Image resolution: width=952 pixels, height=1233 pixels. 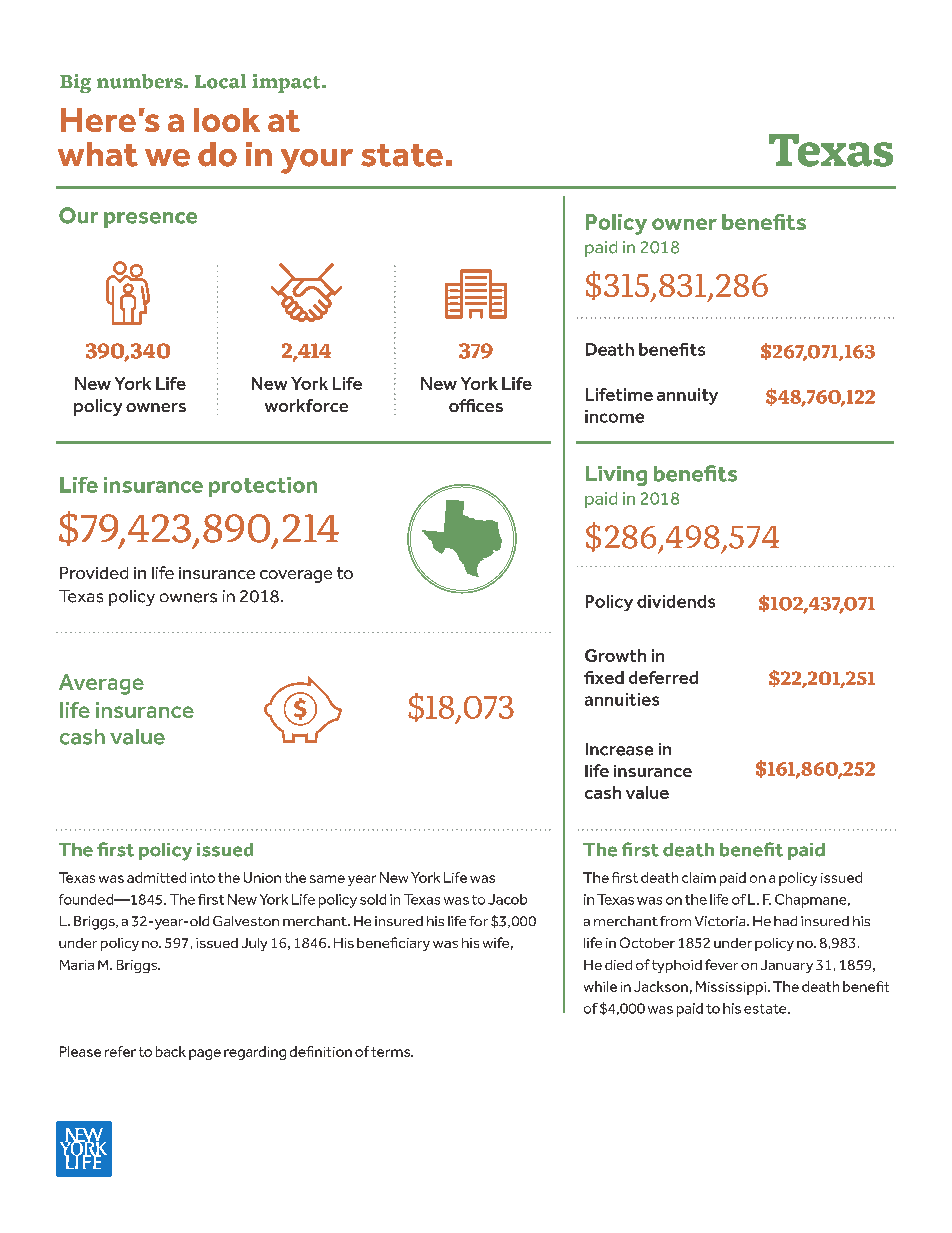 What do you see at coordinates (263, 487) in the screenshot?
I see `protection` at bounding box center [263, 487].
